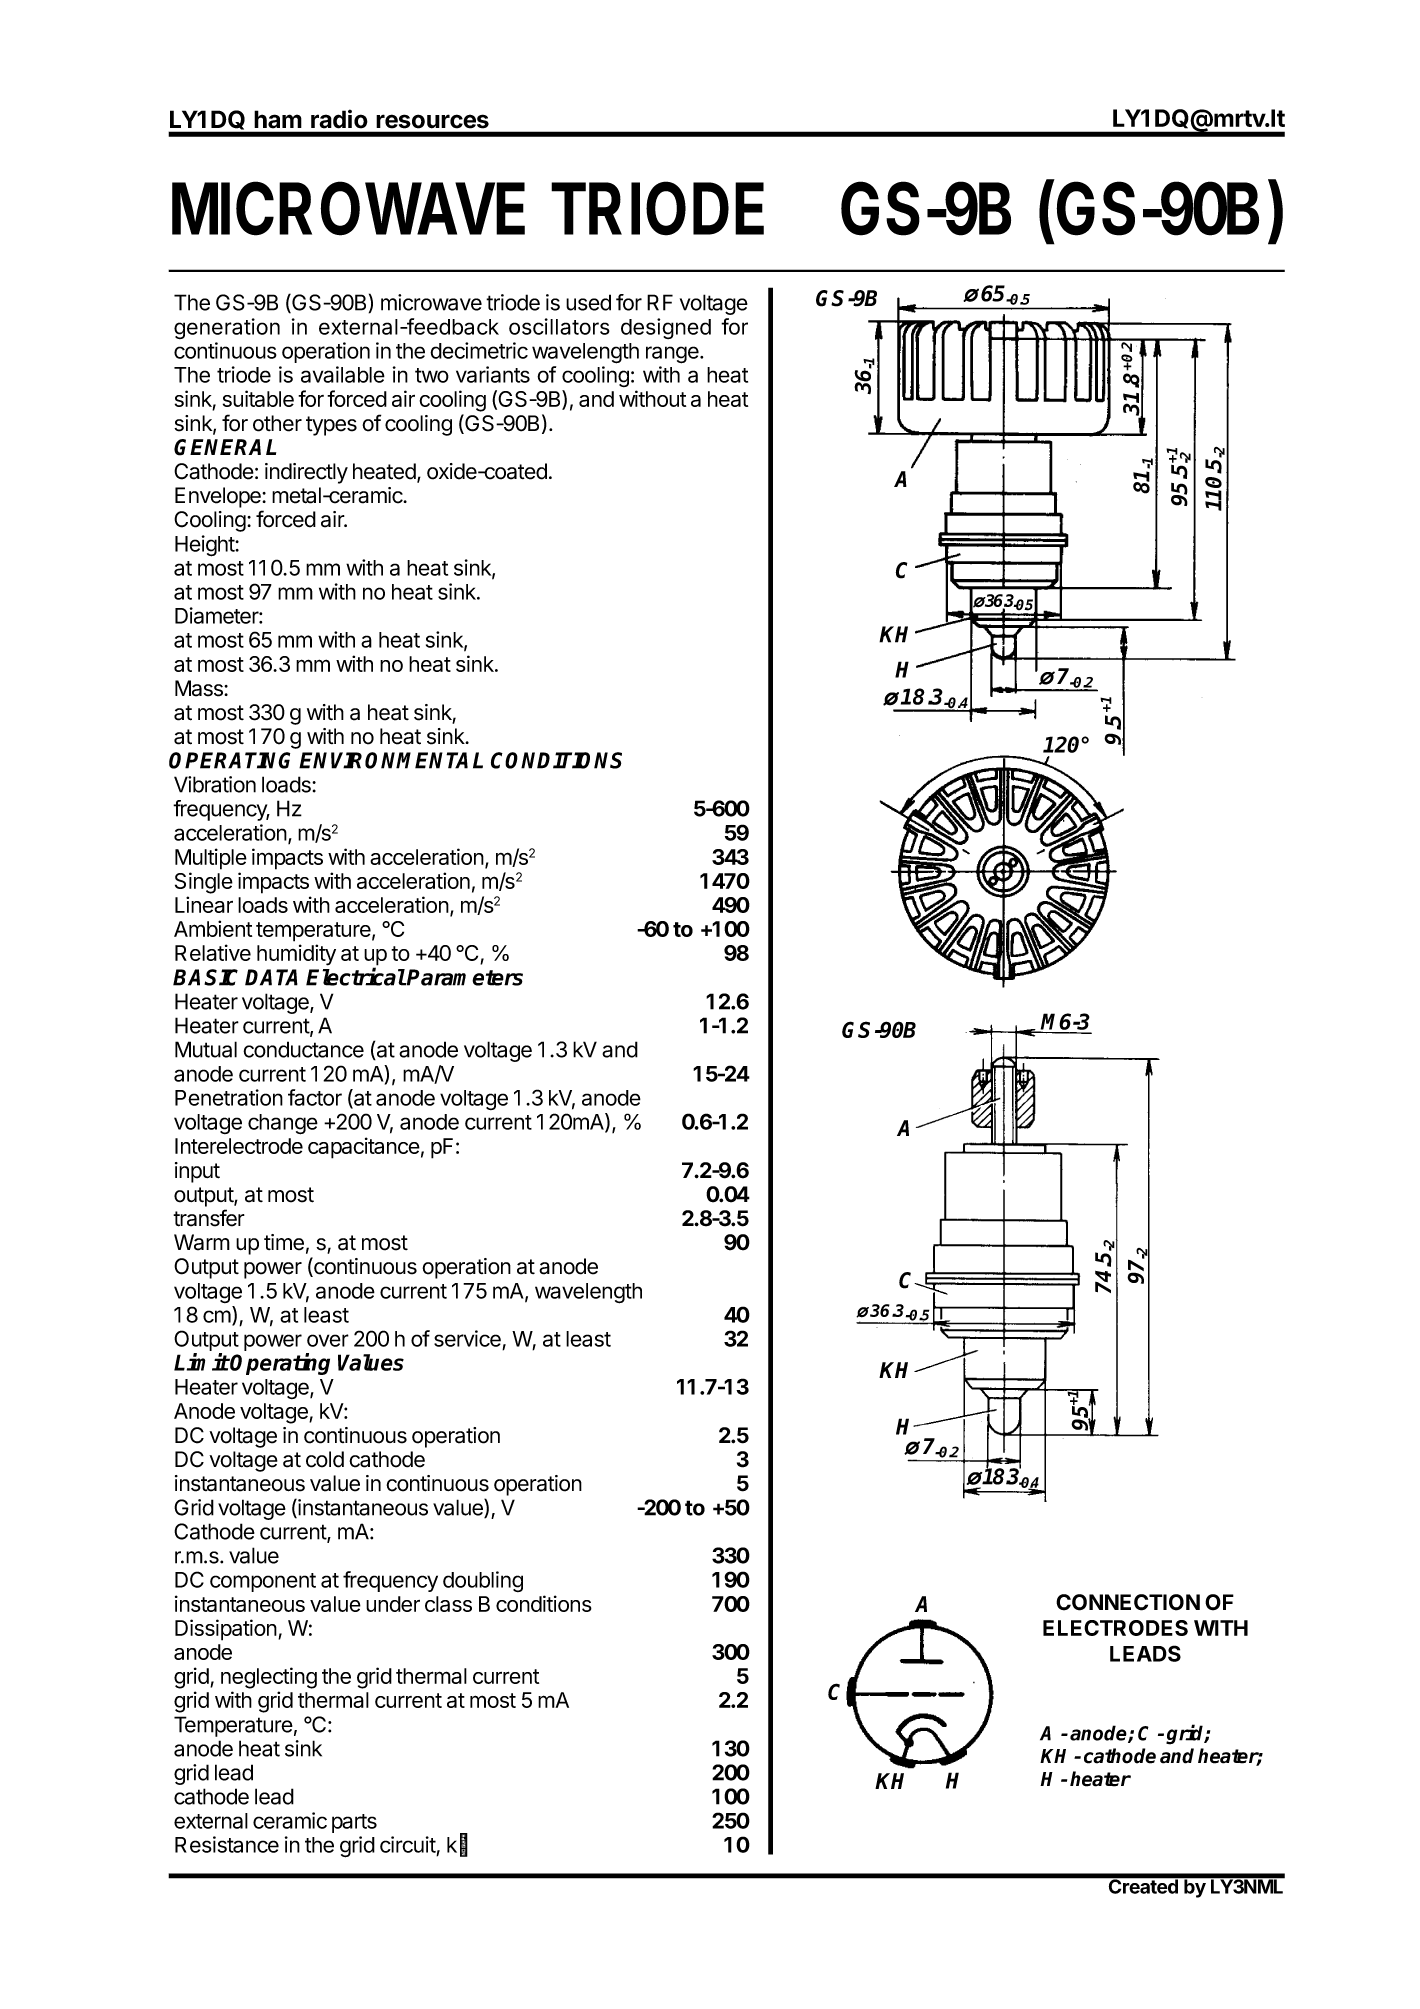  What do you see at coordinates (1115, 1628) in the screenshot?
I see `ELECTRODES` at bounding box center [1115, 1628].
